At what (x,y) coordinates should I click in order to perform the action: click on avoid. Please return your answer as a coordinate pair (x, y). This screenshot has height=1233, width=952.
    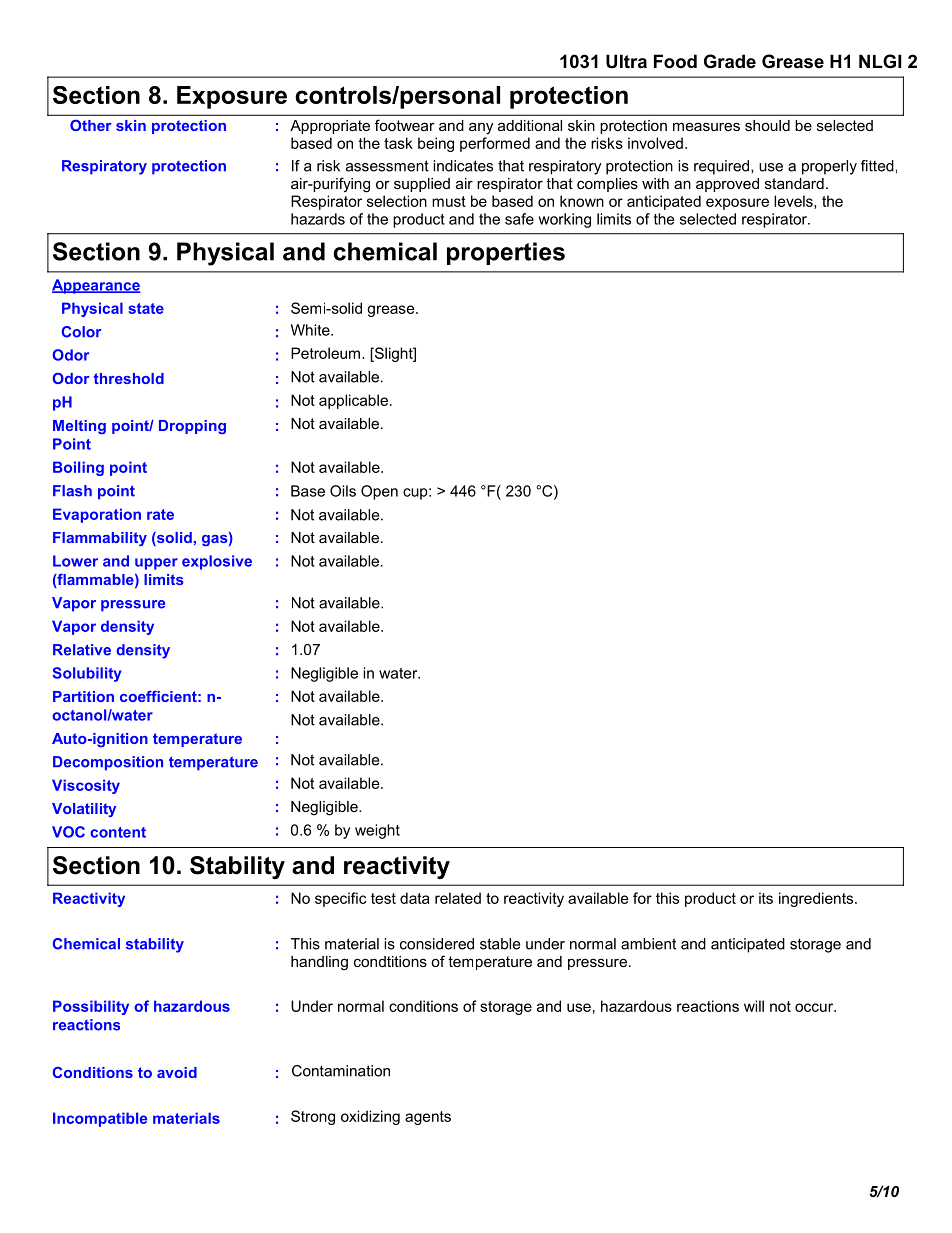
    Looking at the image, I should click on (177, 1072).
